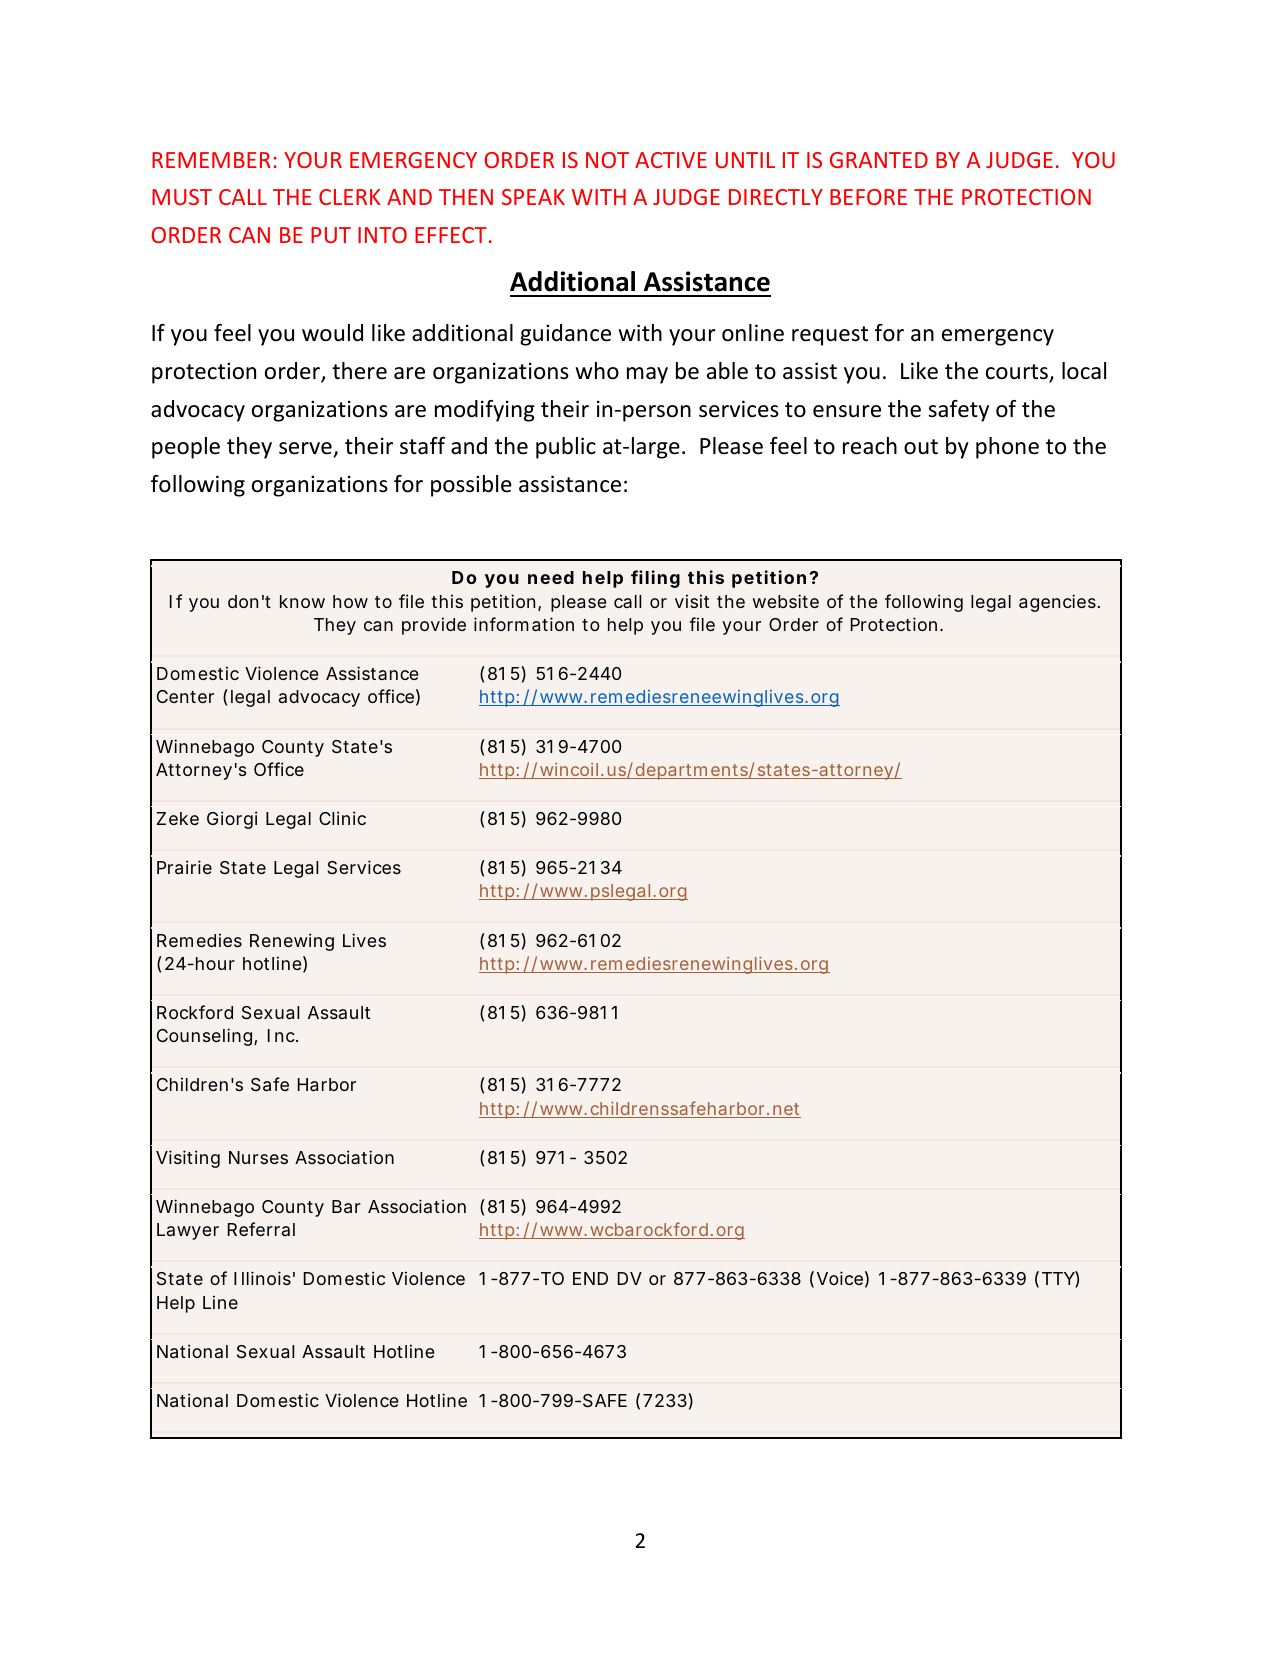 Image resolution: width=1281 pixels, height=1658 pixels. Describe the element at coordinates (185, 696) in the page. I see `Center` at that location.
